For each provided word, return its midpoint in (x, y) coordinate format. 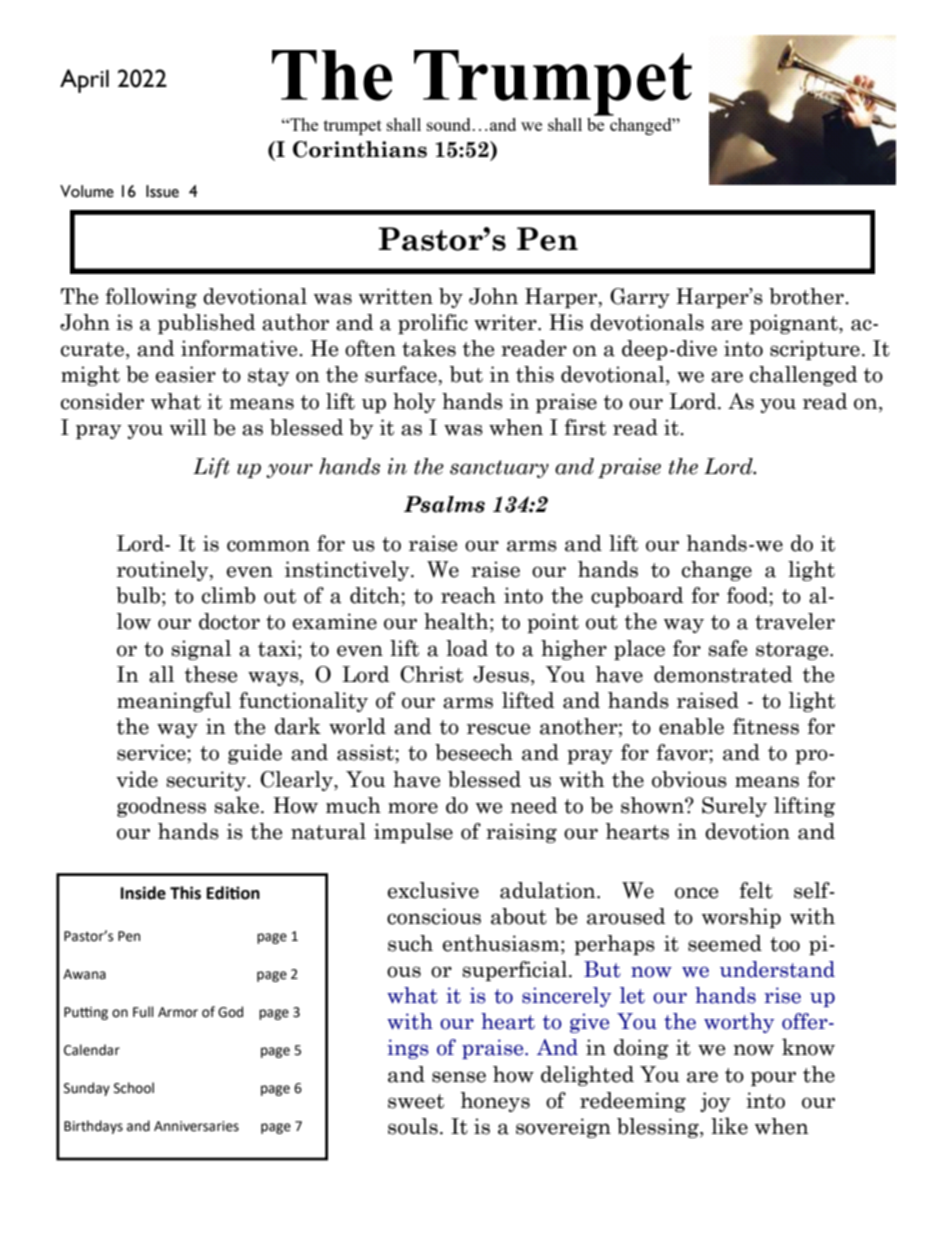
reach (468, 595)
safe (727, 648)
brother (807, 296)
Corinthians (360, 149)
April (84, 81)
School (134, 1088)
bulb (138, 595)
